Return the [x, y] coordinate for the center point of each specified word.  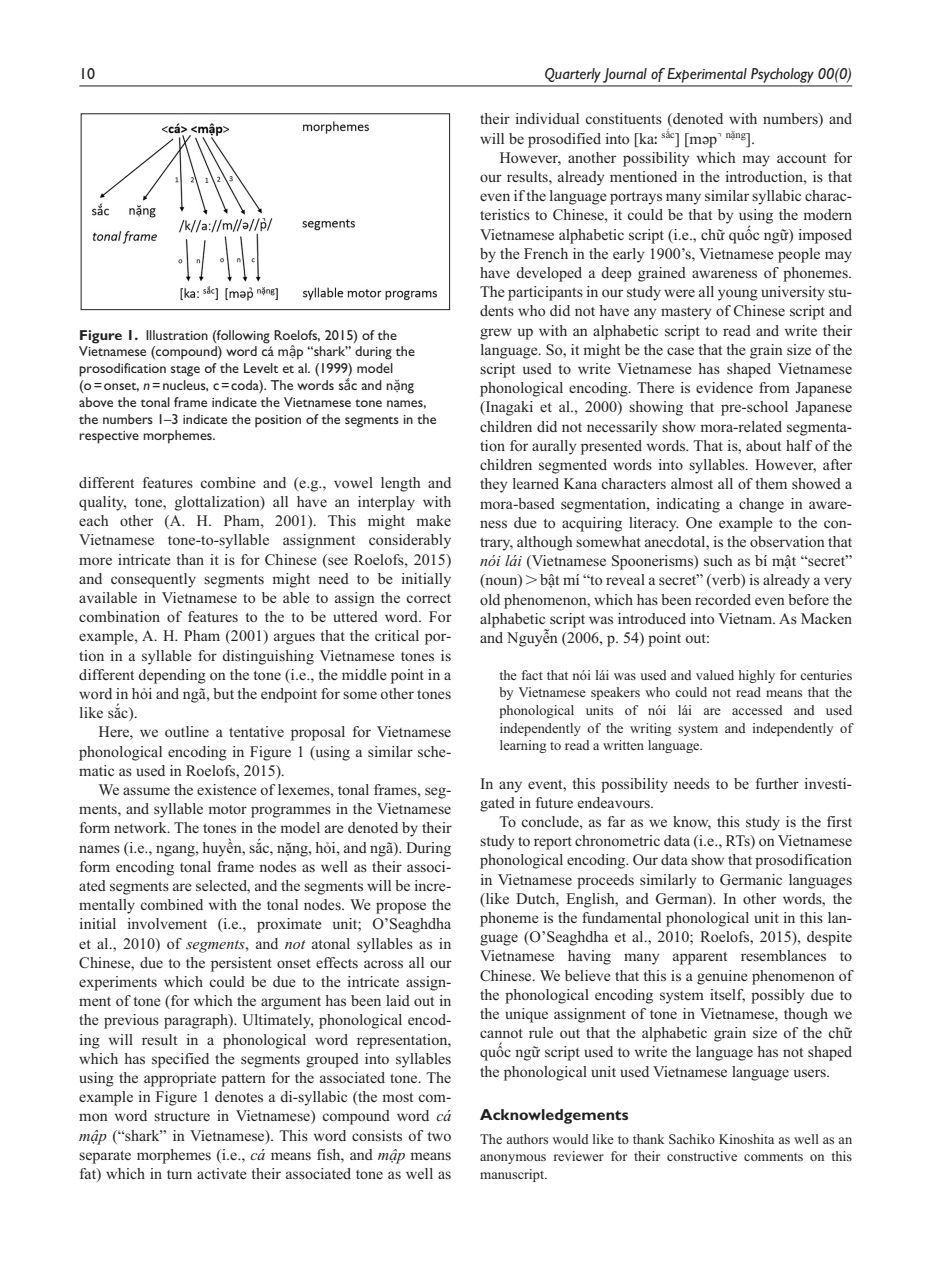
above [96, 402]
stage [185, 371]
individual [547, 118]
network [141, 827]
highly [757, 676]
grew [496, 334]
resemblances [783, 955]
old [490, 599]
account [801, 158]
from [774, 387]
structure [182, 1116]
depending [172, 676]
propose [401, 908]
